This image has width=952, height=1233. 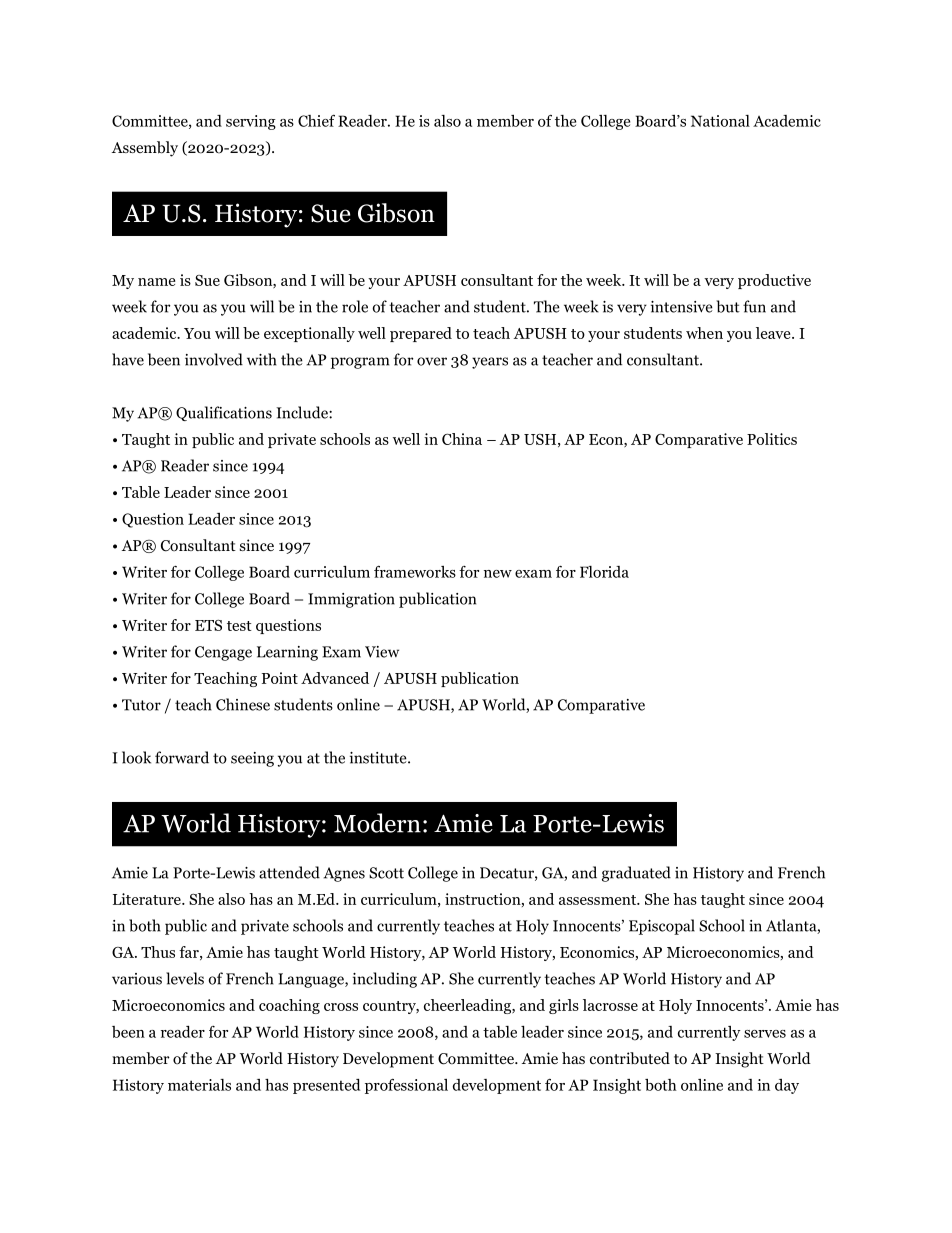 What do you see at coordinates (720, 121) in the image?
I see `National` at bounding box center [720, 121].
